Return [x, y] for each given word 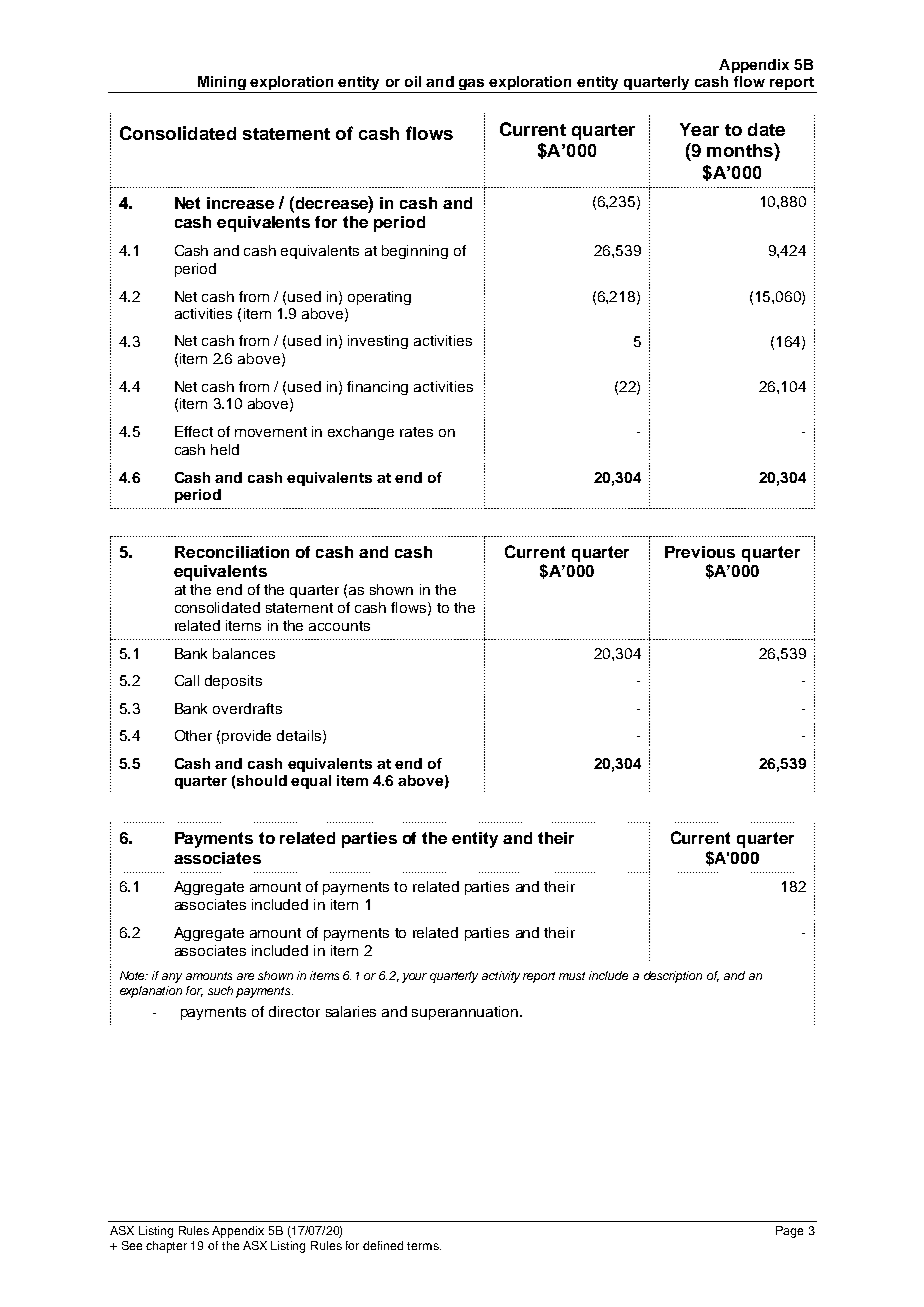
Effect [194, 431]
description [673, 977]
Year [699, 129]
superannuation [466, 1013]
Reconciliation [232, 552]
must [572, 976]
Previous [700, 552]
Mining [221, 84]
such [220, 990]
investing [378, 342]
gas [472, 86]
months [741, 150]
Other [193, 735]
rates [416, 432]
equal [311, 782]
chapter [166, 1247]
